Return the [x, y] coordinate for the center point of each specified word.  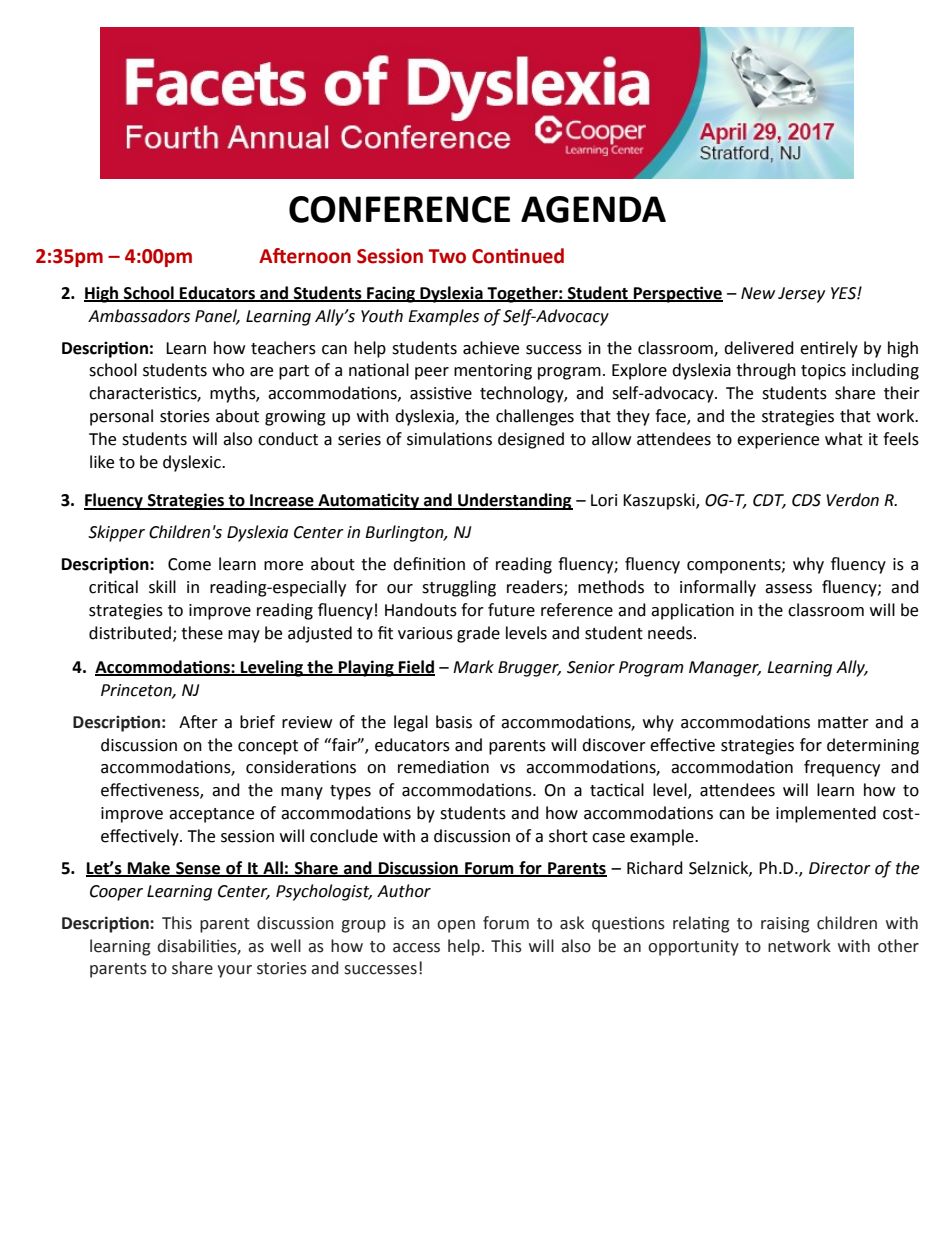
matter [843, 722]
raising [785, 925]
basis [454, 722]
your [234, 971]
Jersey [801, 295]
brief [257, 722]
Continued [518, 256]
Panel [217, 316]
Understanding [514, 501]
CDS [806, 500]
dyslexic [193, 463]
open [456, 926]
